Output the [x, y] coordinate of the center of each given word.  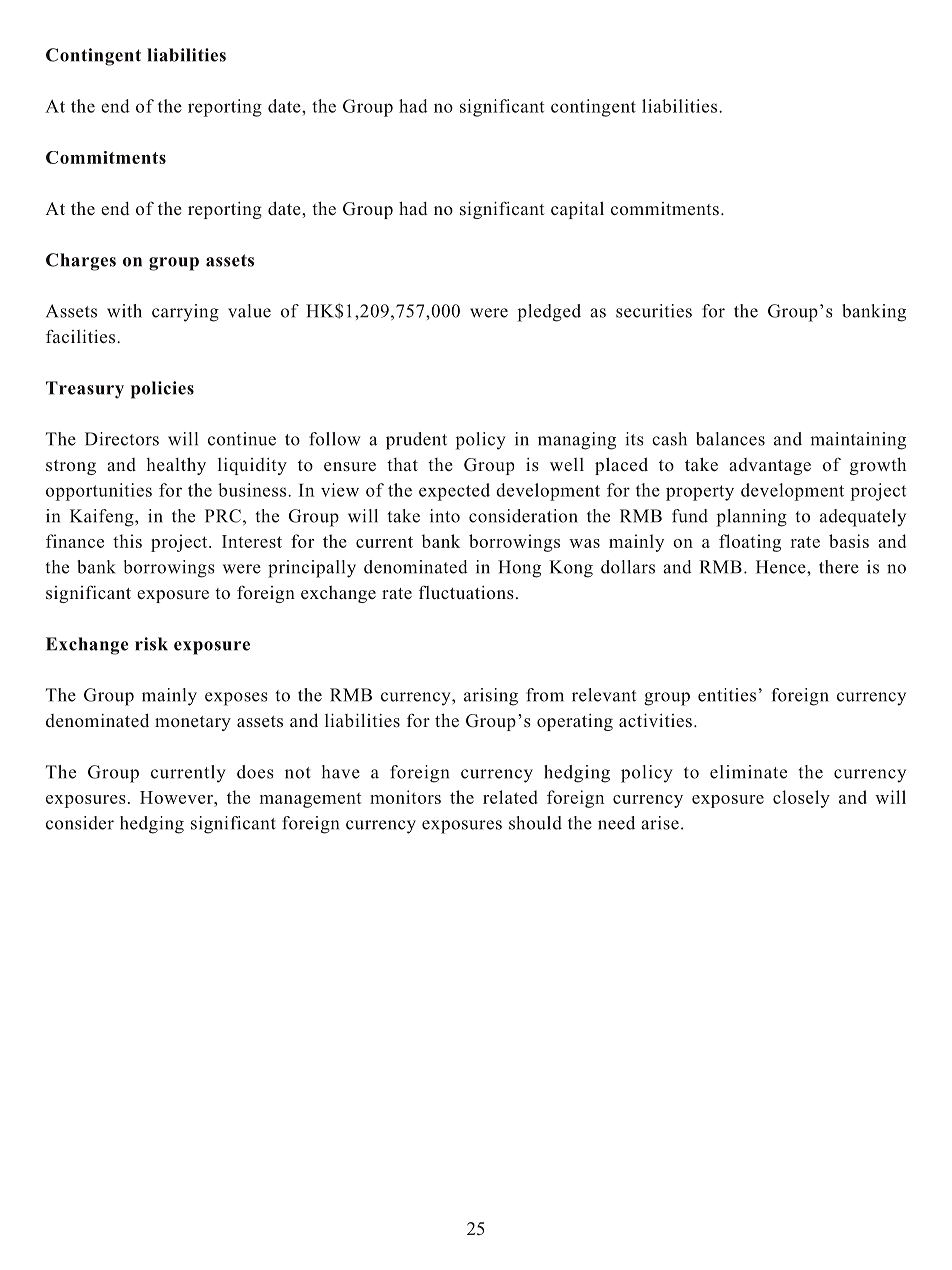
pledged [549, 313]
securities [654, 311]
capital [577, 210]
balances [730, 439]
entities [727, 695]
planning [752, 518]
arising [491, 697]
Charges [81, 262]
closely [801, 799]
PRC [223, 516]
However [177, 797]
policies [162, 390]
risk [151, 644]
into [445, 516]
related [510, 797]
